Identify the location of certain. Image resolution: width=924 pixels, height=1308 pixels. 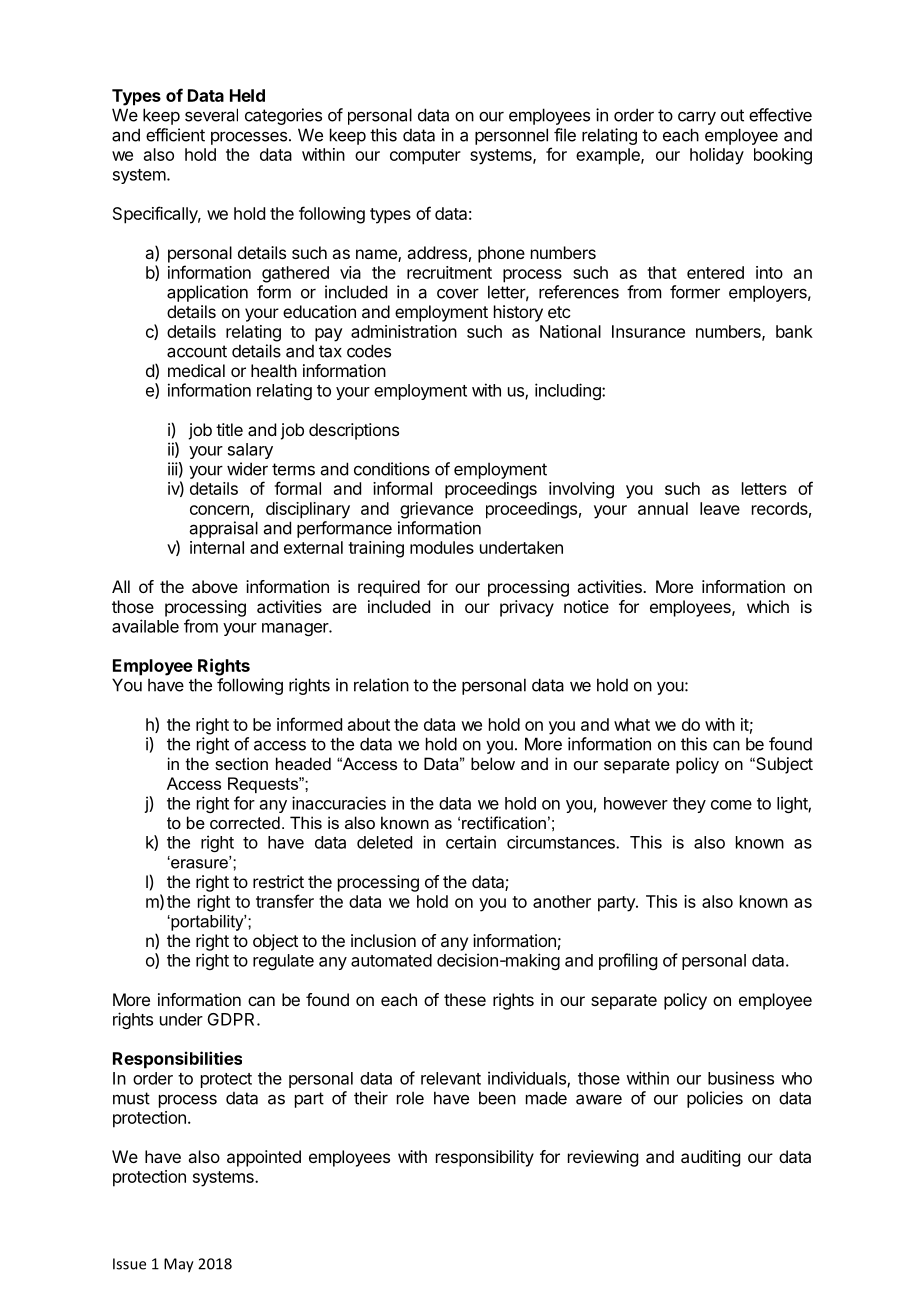
(471, 842).
